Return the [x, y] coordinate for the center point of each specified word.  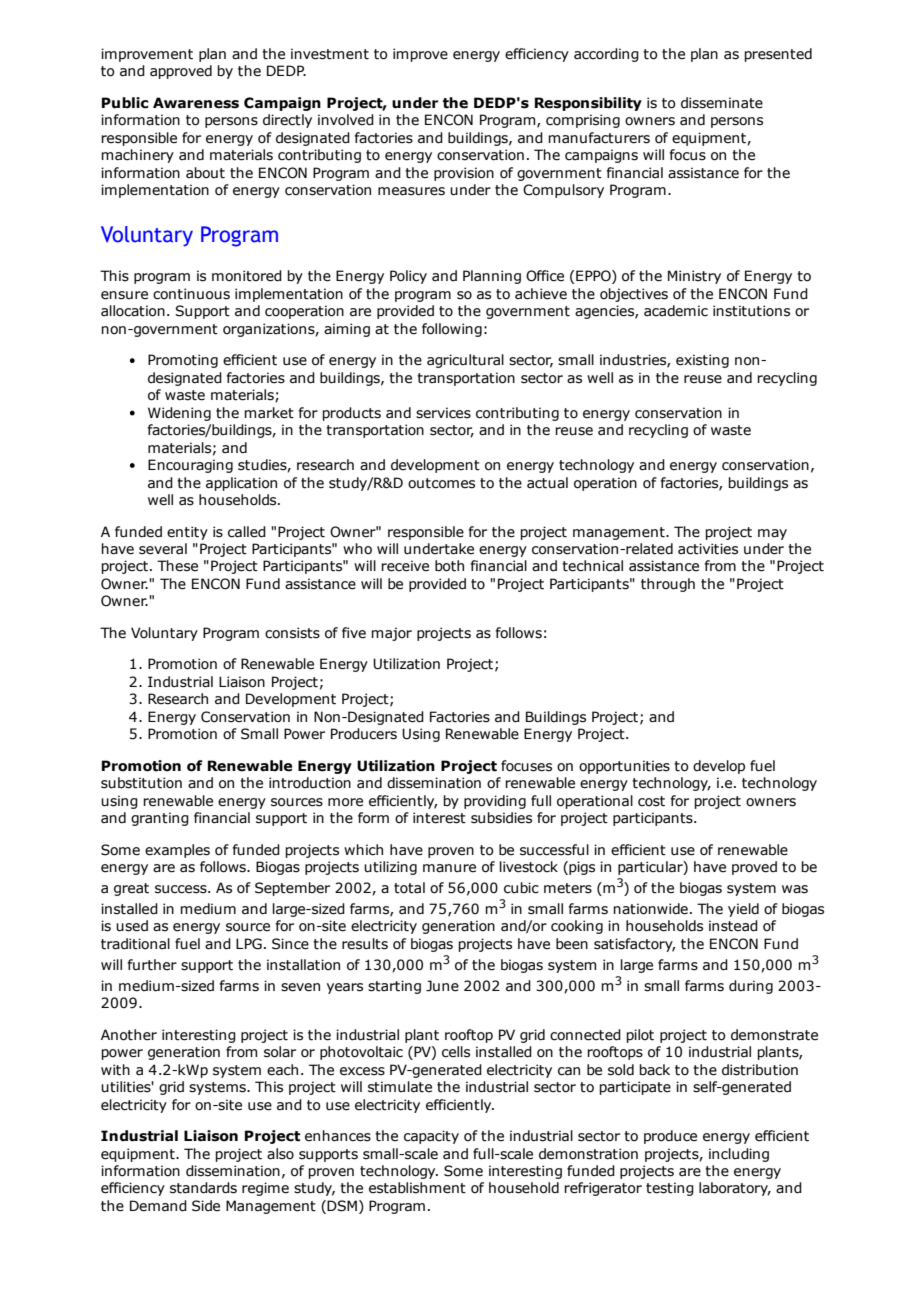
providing [495, 802]
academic [676, 311]
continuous [191, 294]
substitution [141, 783]
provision [464, 174]
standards [203, 1188]
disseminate [722, 103]
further [152, 965]
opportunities [624, 767]
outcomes [441, 483]
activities [708, 549]
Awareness [196, 103]
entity [187, 533]
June [442, 986]
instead [733, 926]
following [452, 330]
